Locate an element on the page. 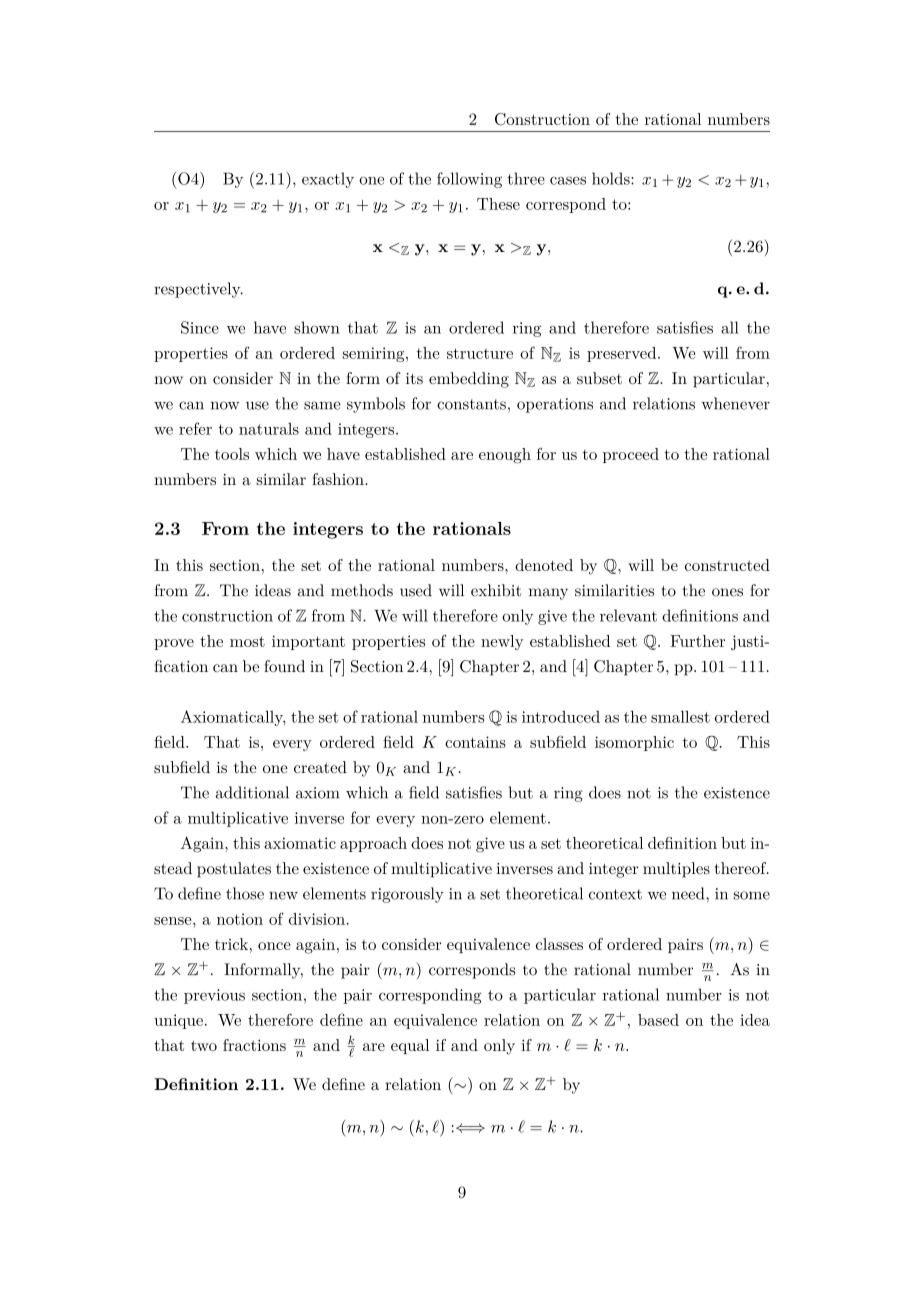  additional is located at coordinates (252, 792).
